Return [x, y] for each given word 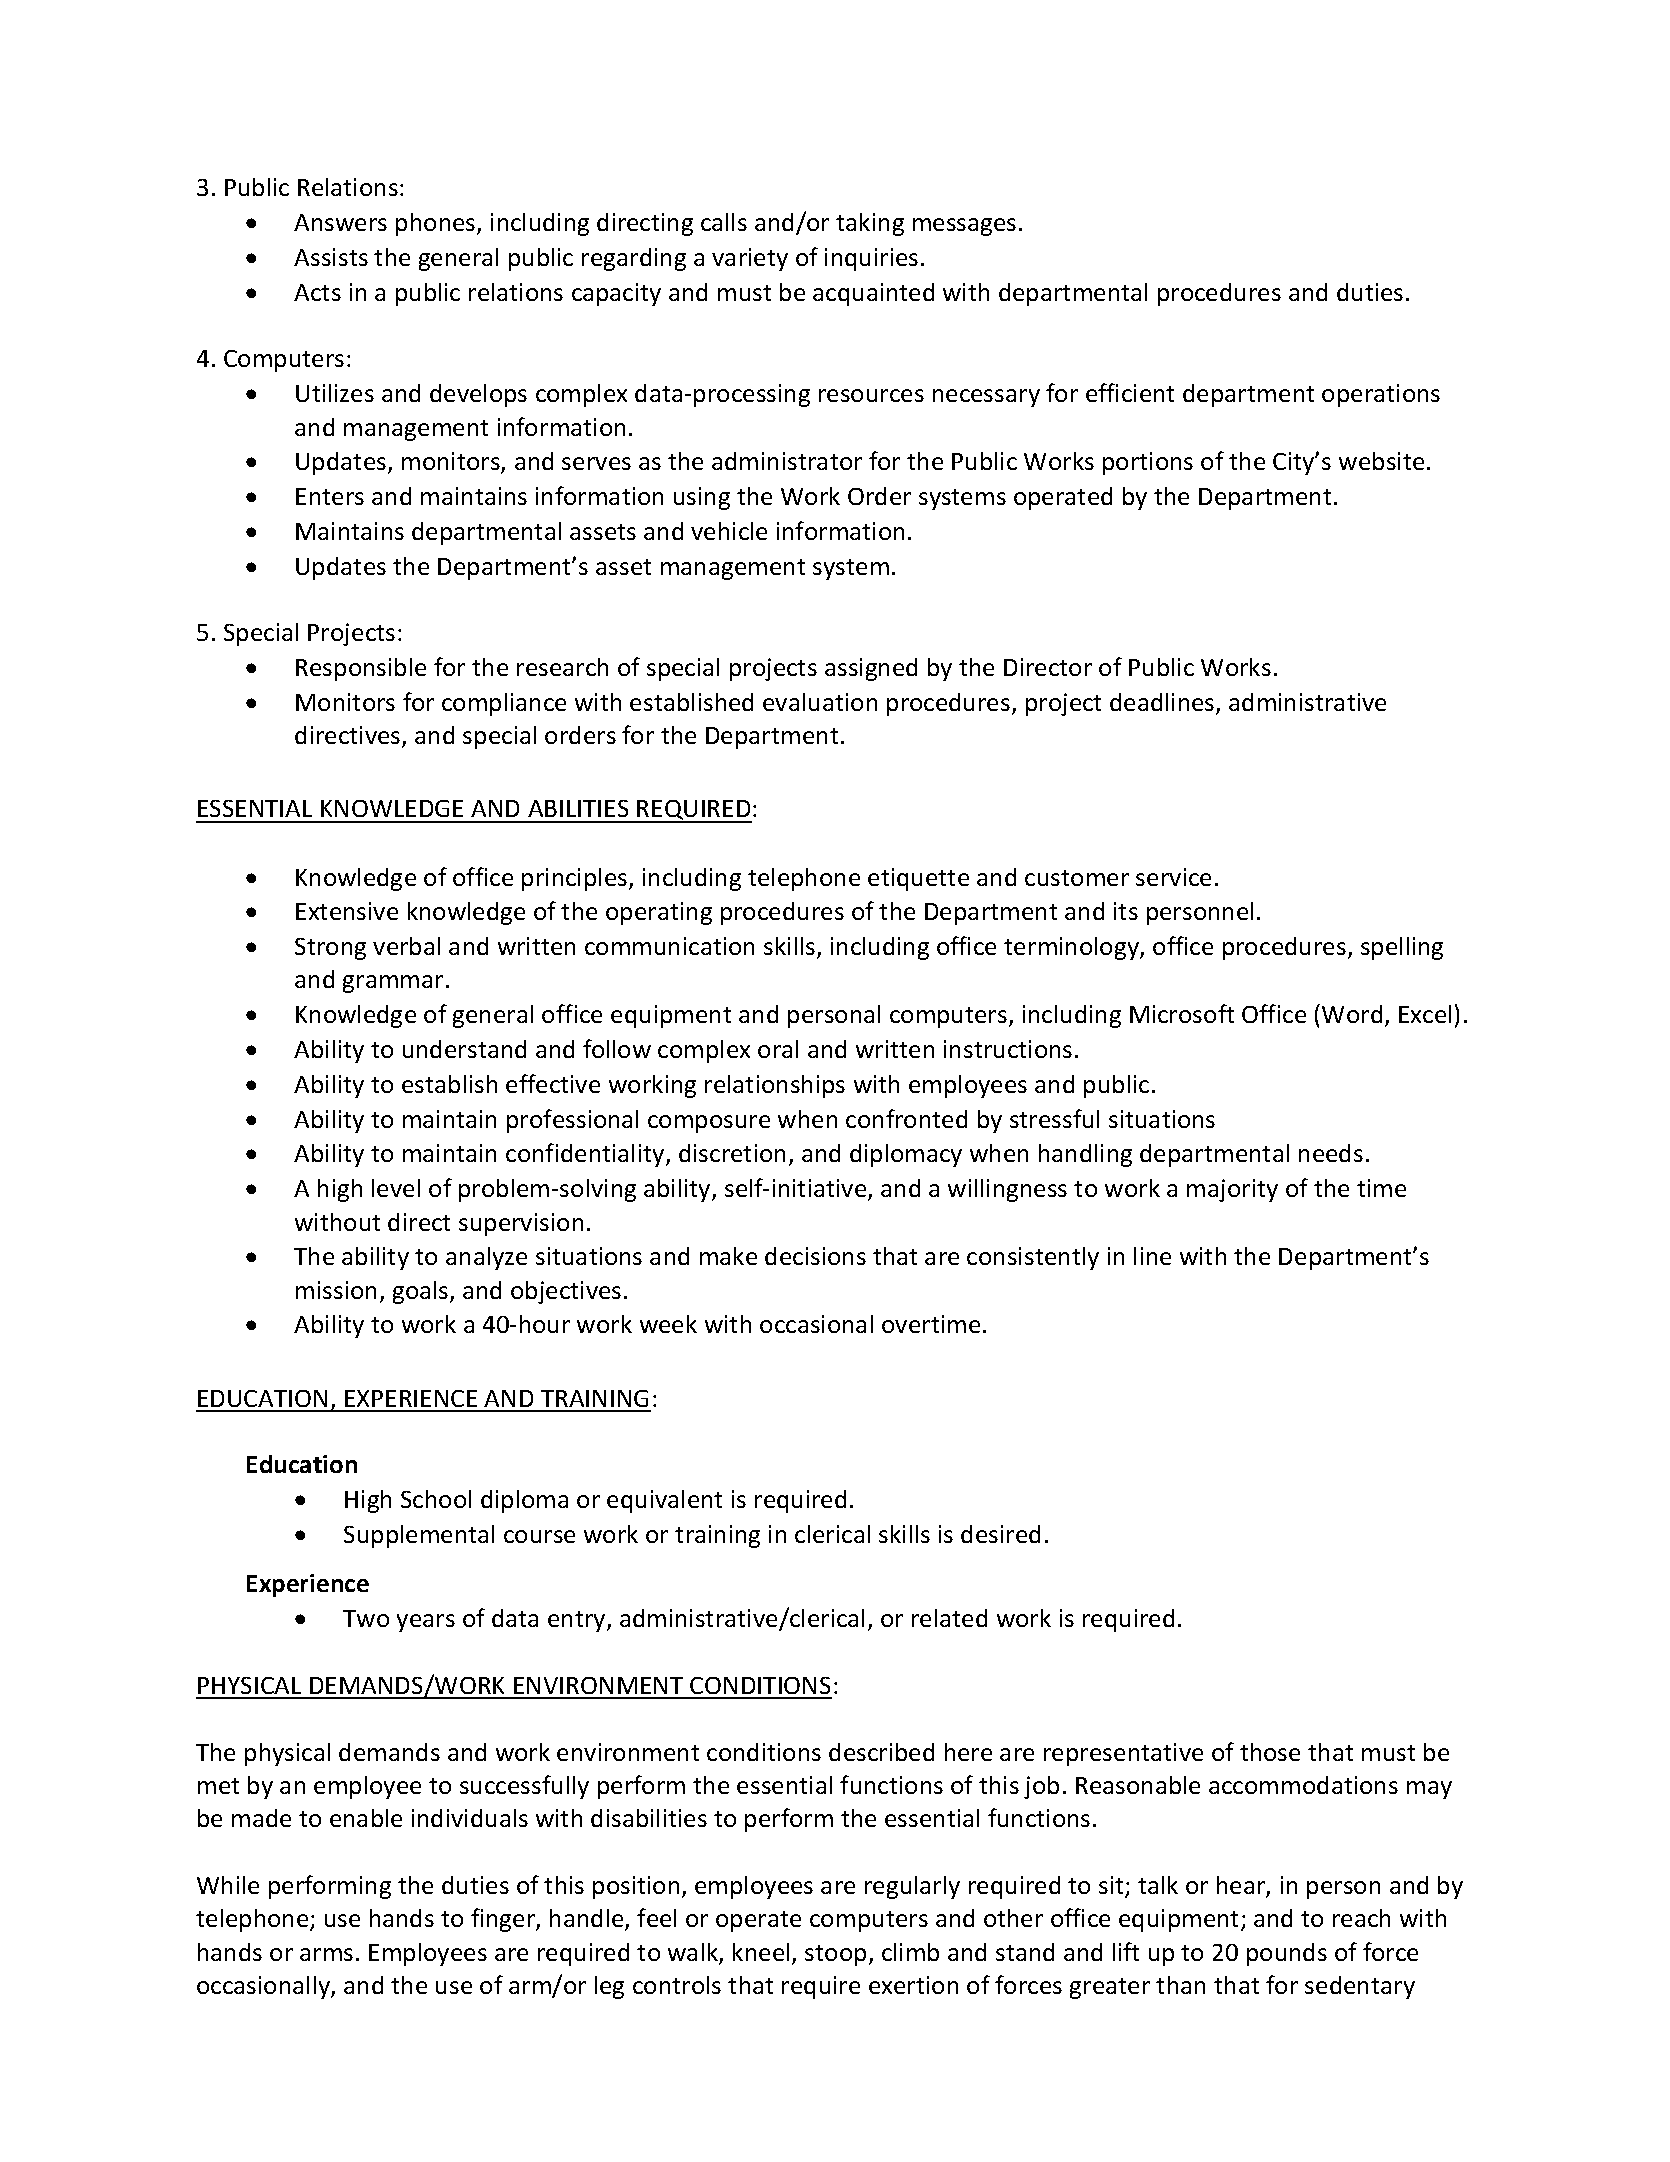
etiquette [918, 879]
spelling [1402, 948]
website [1381, 461]
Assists [331, 257]
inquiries [871, 259]
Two [366, 1618]
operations [1381, 395]
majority [1232, 1190]
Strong [330, 949]
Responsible [361, 669]
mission [336, 1290]
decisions [815, 1256]
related [949, 1618]
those [1270, 1752]
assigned [871, 669]
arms [326, 1954]
